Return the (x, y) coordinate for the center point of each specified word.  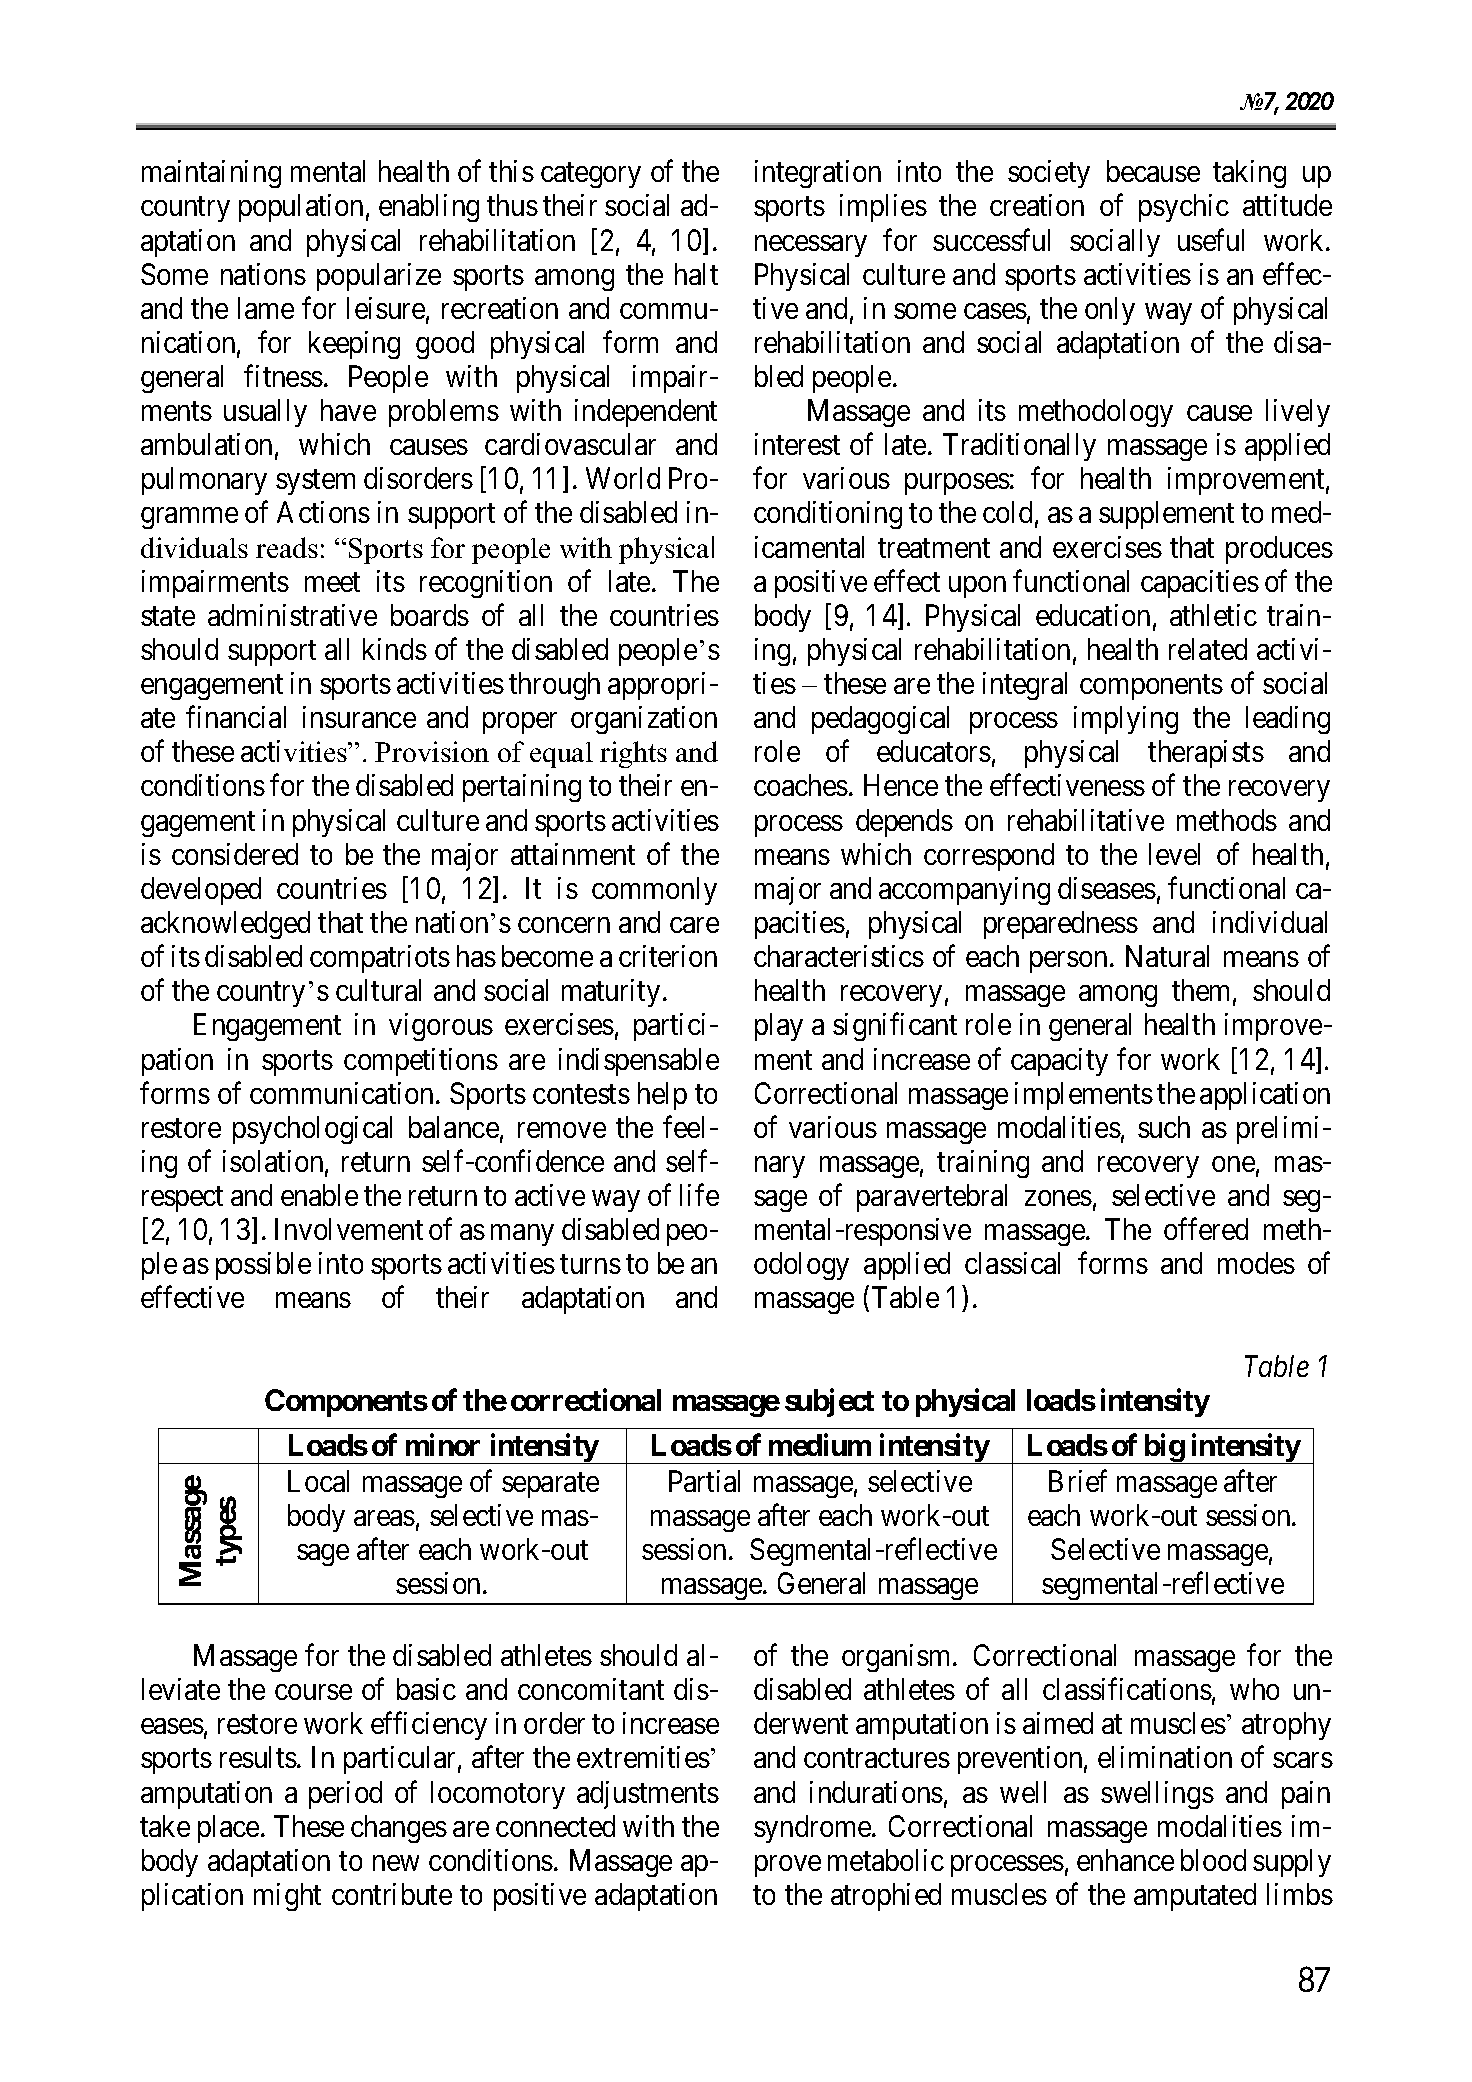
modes (1256, 1263)
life (699, 1195)
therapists (1206, 754)
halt (696, 274)
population (301, 208)
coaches (801, 785)
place (228, 1829)
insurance (359, 717)
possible (263, 1266)
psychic (1184, 208)
